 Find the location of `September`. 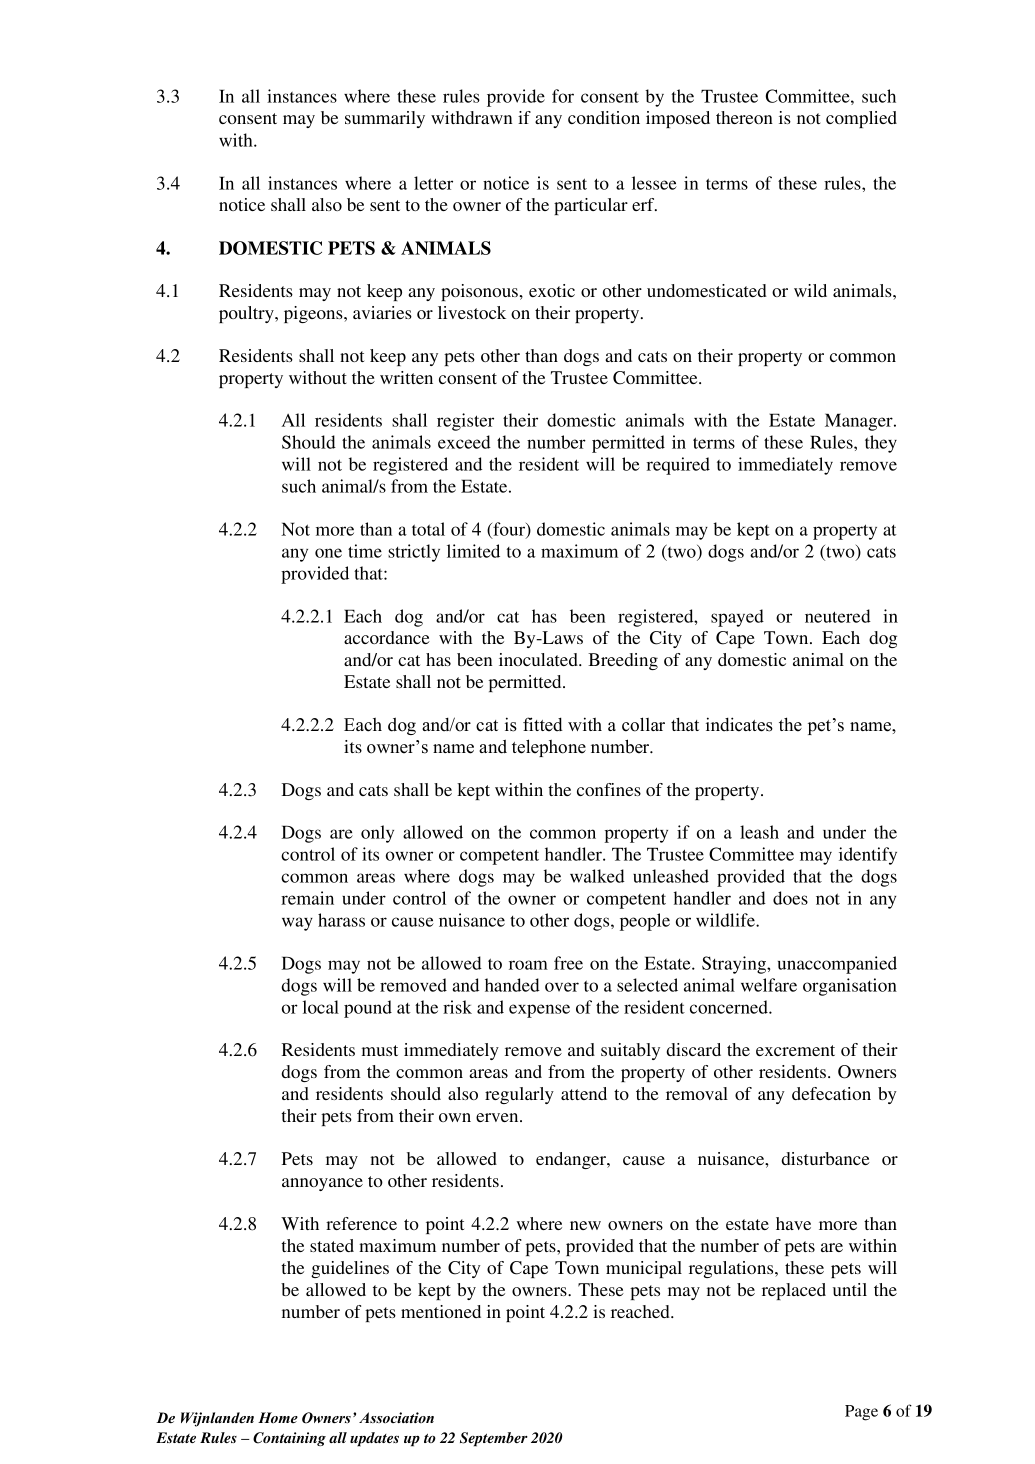

September is located at coordinates (494, 1439).
